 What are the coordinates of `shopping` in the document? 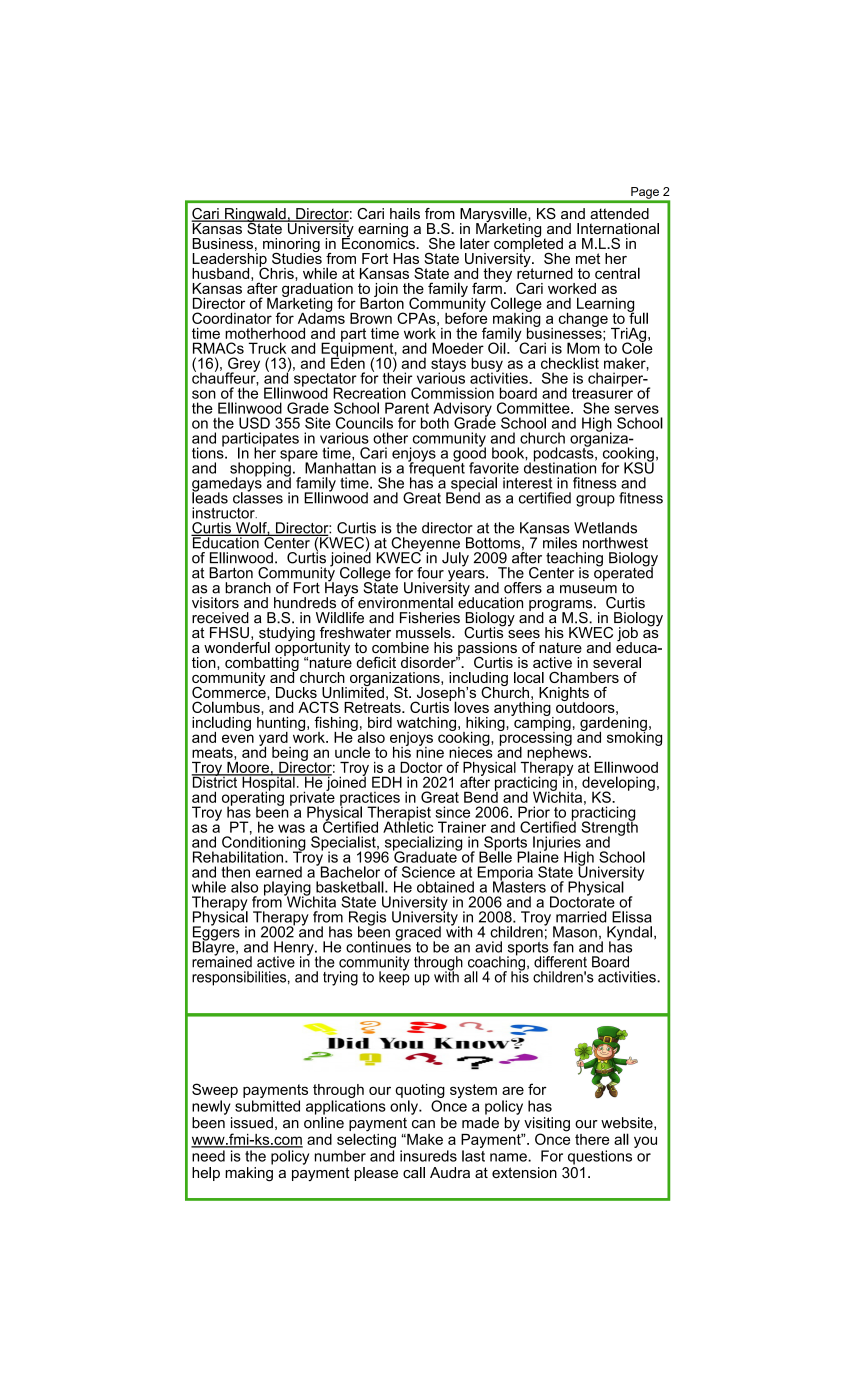 It's located at (260, 469).
